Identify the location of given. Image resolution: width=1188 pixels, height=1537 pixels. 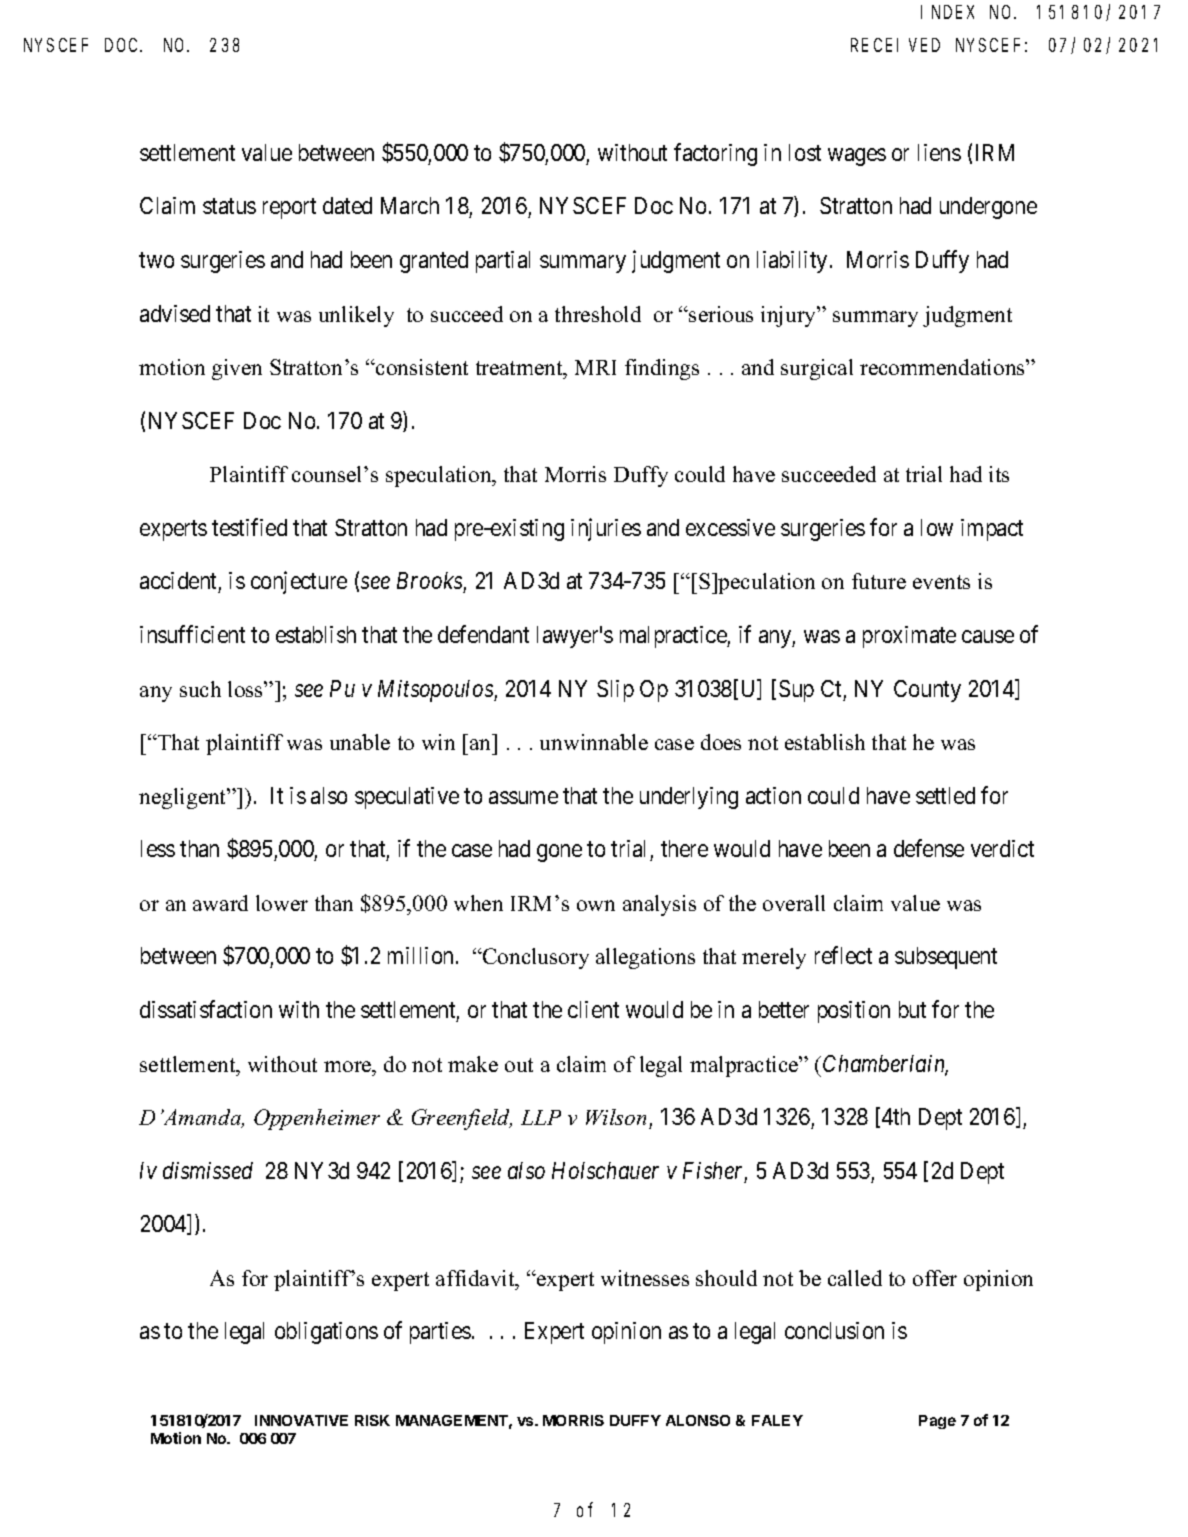
(237, 369).
